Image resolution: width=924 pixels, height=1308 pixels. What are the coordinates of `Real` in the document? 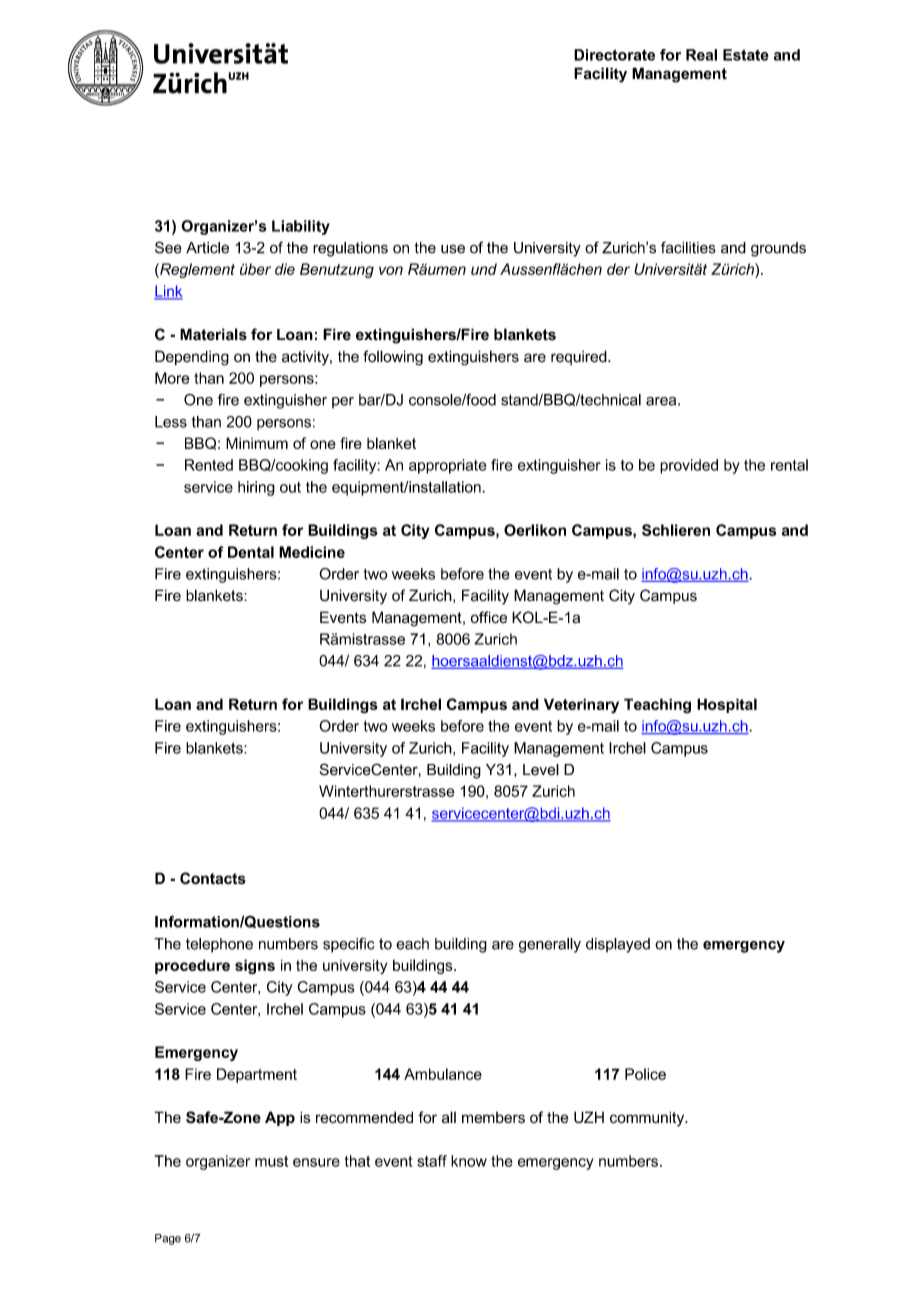 It's located at (701, 55).
